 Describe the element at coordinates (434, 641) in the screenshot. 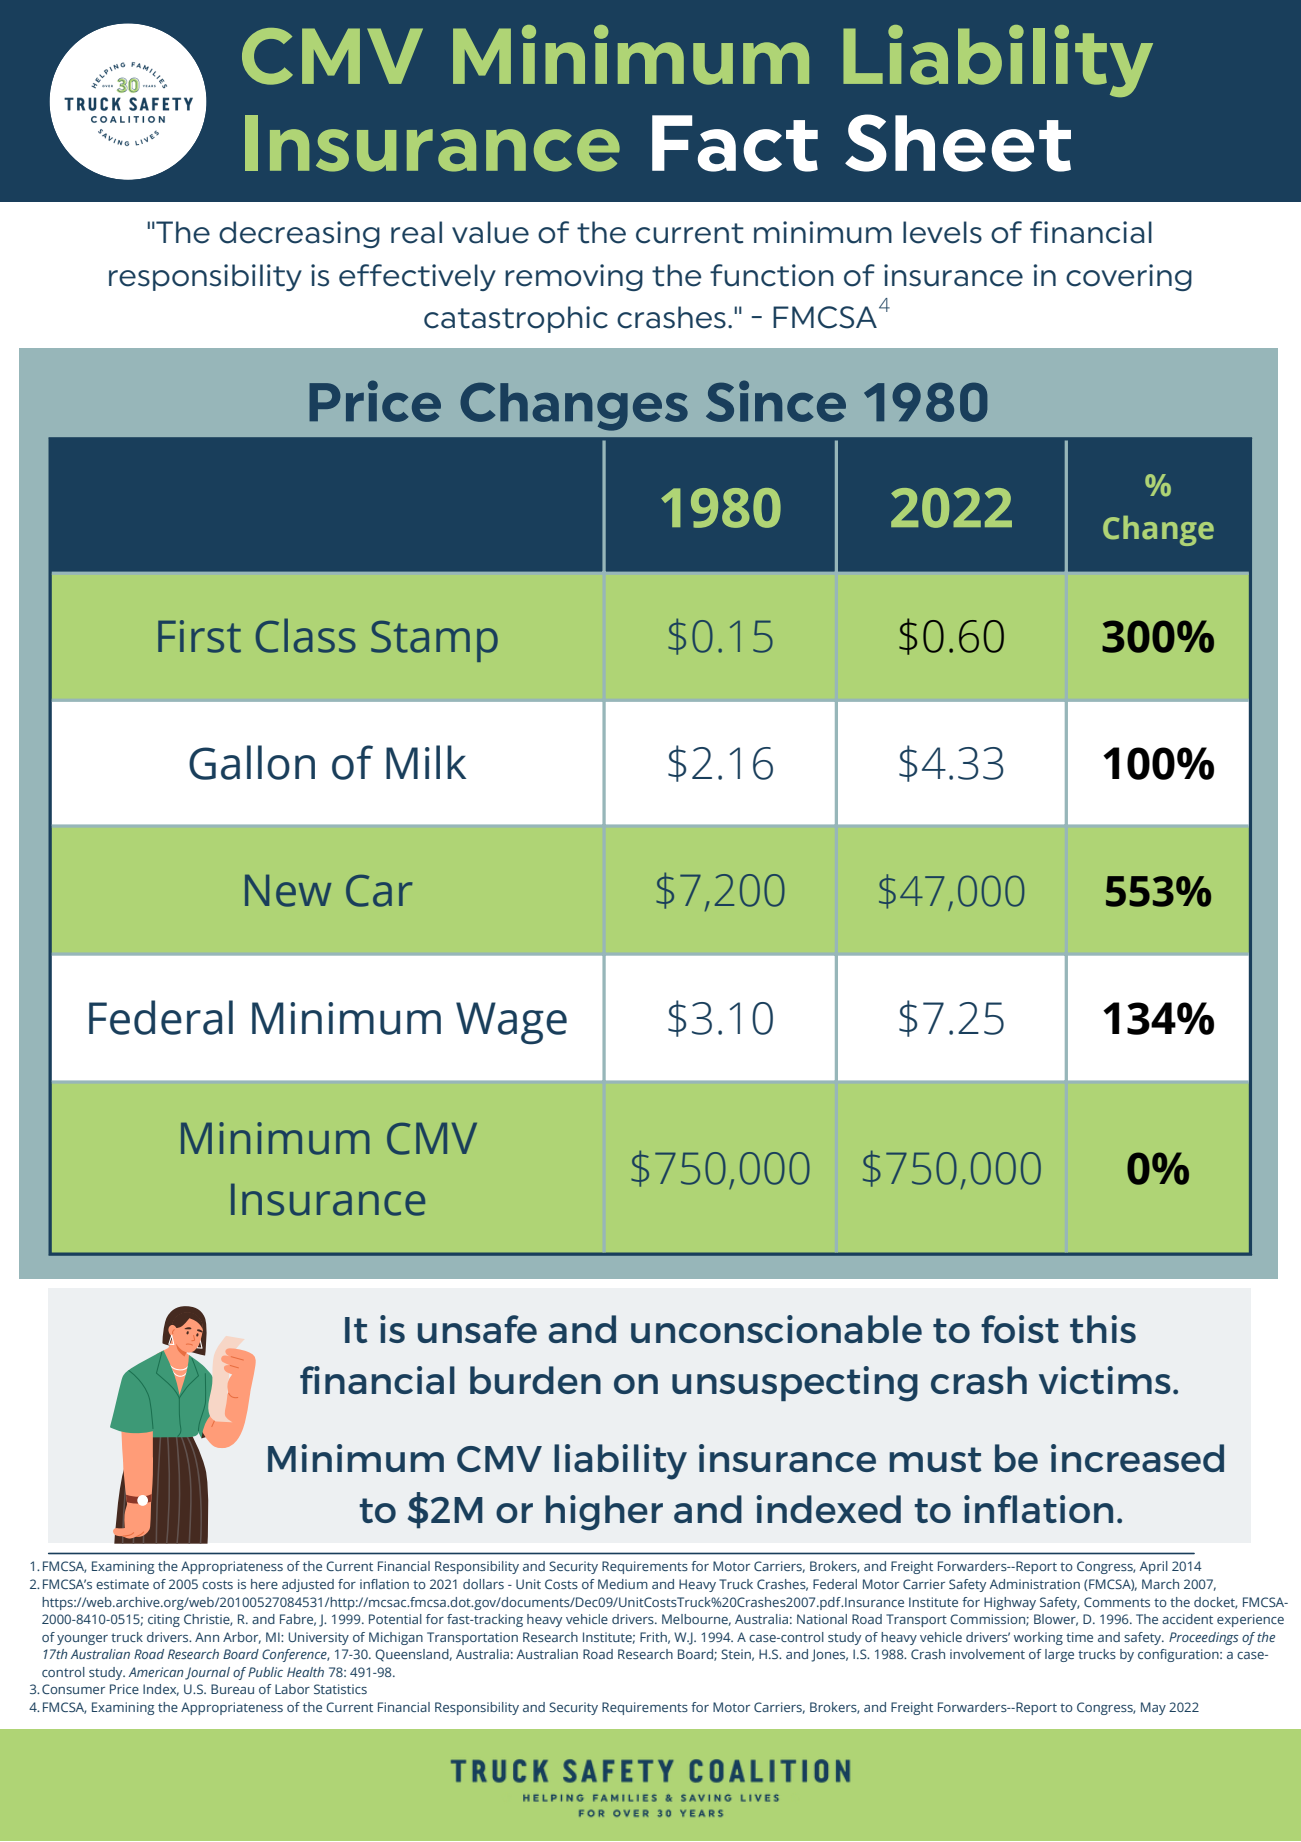

I see `Stamp` at that location.
